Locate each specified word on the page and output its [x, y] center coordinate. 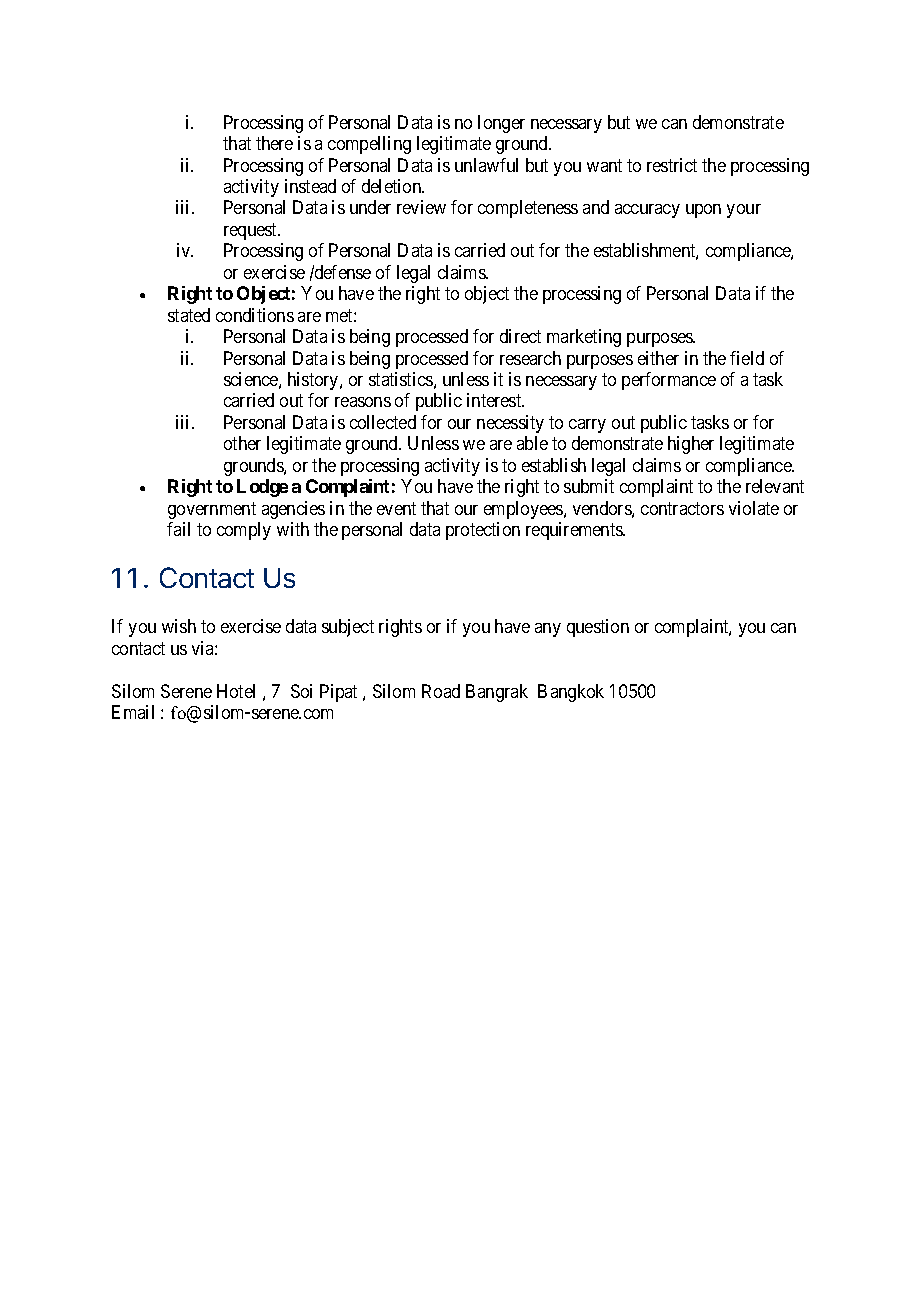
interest [495, 400]
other [242, 443]
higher [691, 445]
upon [703, 211]
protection [483, 531]
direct [520, 336]
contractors [682, 508]
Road [441, 691]
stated [189, 315]
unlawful [486, 165]
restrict [672, 165]
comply [244, 531]
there [274, 143]
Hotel [236, 691]
